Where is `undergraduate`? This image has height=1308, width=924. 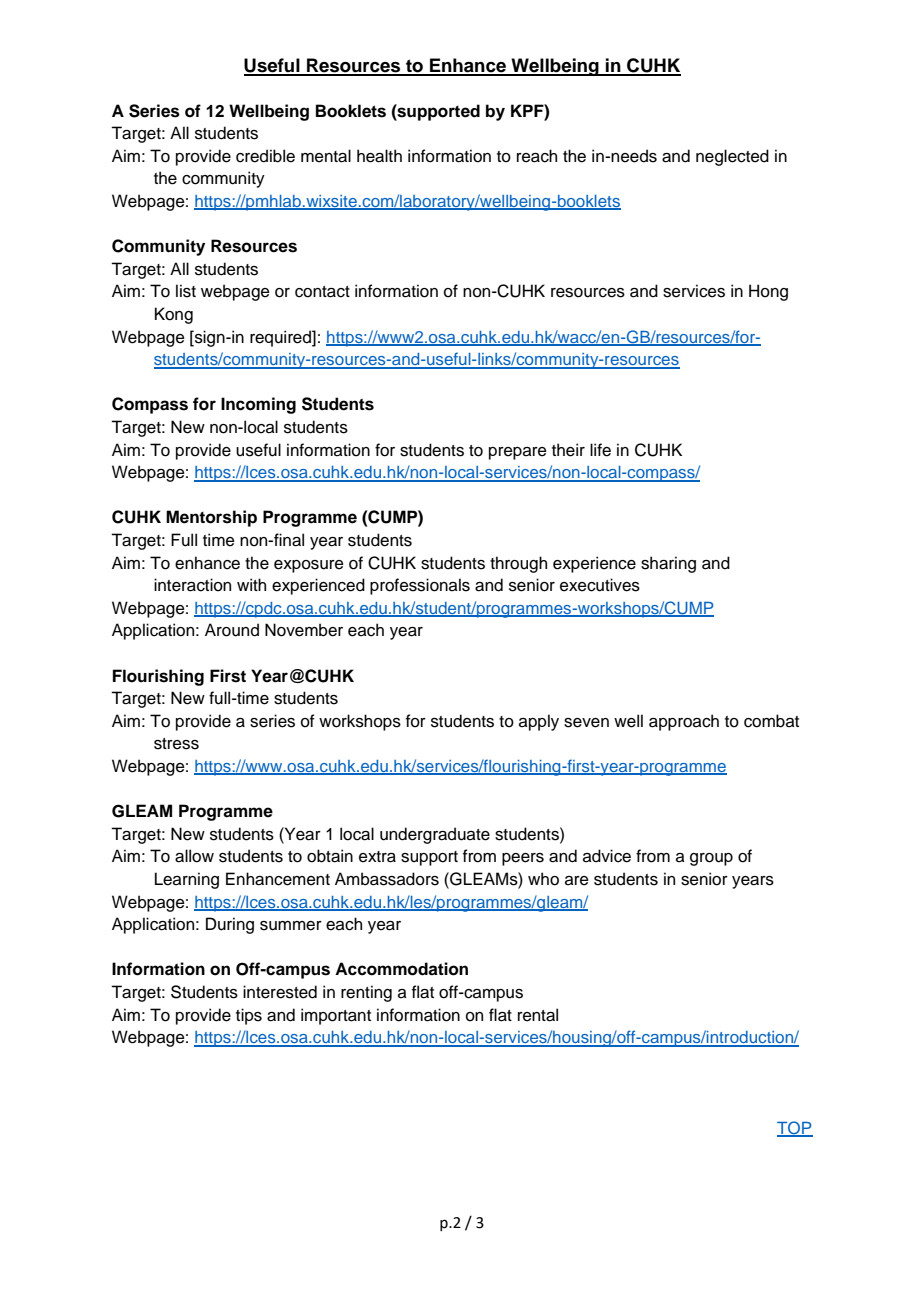 undergraduate is located at coordinates (435, 835).
